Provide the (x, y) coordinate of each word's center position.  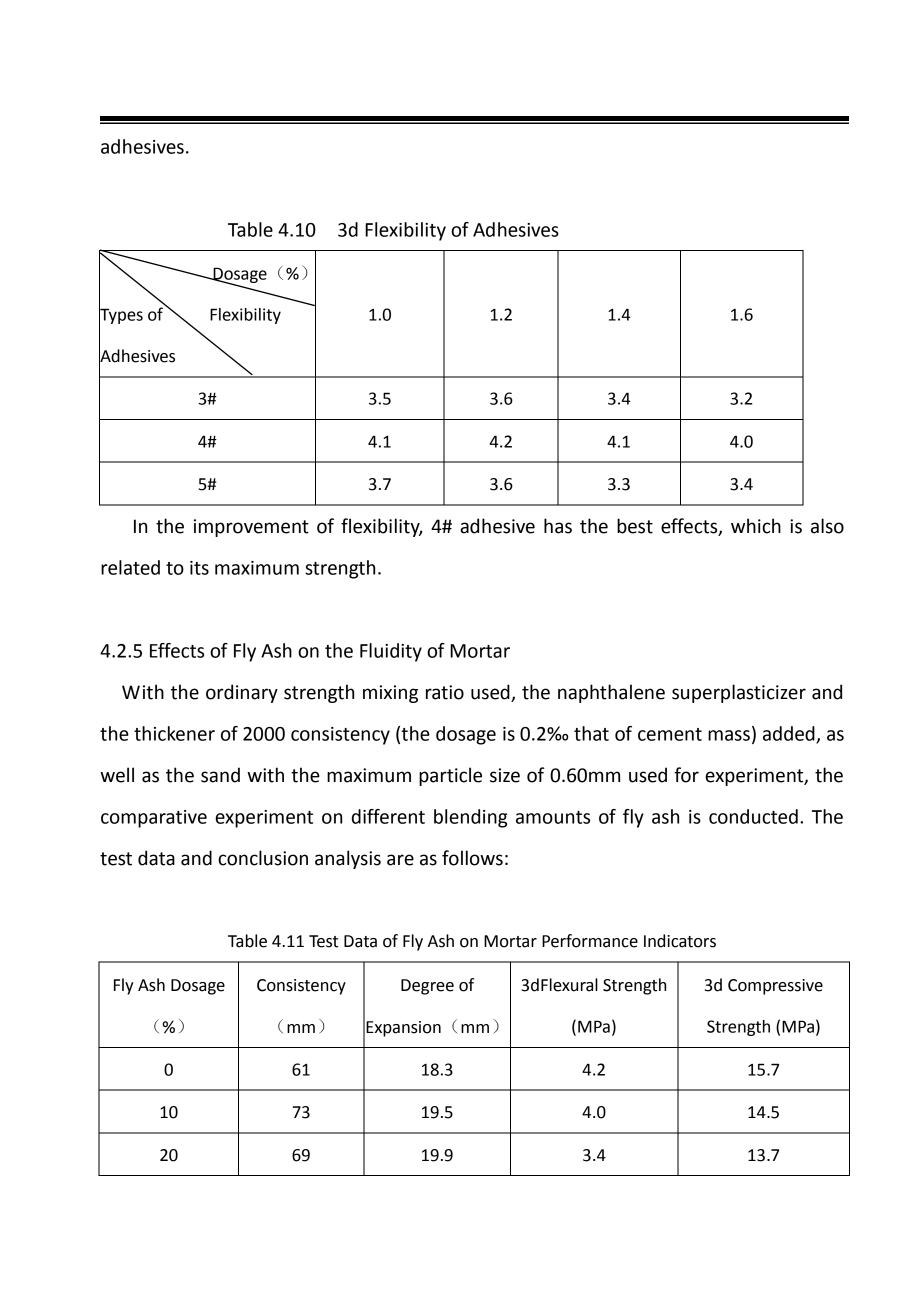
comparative (154, 819)
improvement (251, 528)
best (635, 526)
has (558, 526)
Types (121, 316)
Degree (427, 987)
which (756, 526)
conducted (753, 816)
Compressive (775, 987)
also (827, 526)
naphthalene (611, 693)
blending (470, 818)
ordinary (242, 693)
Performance (590, 941)
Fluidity (391, 652)
